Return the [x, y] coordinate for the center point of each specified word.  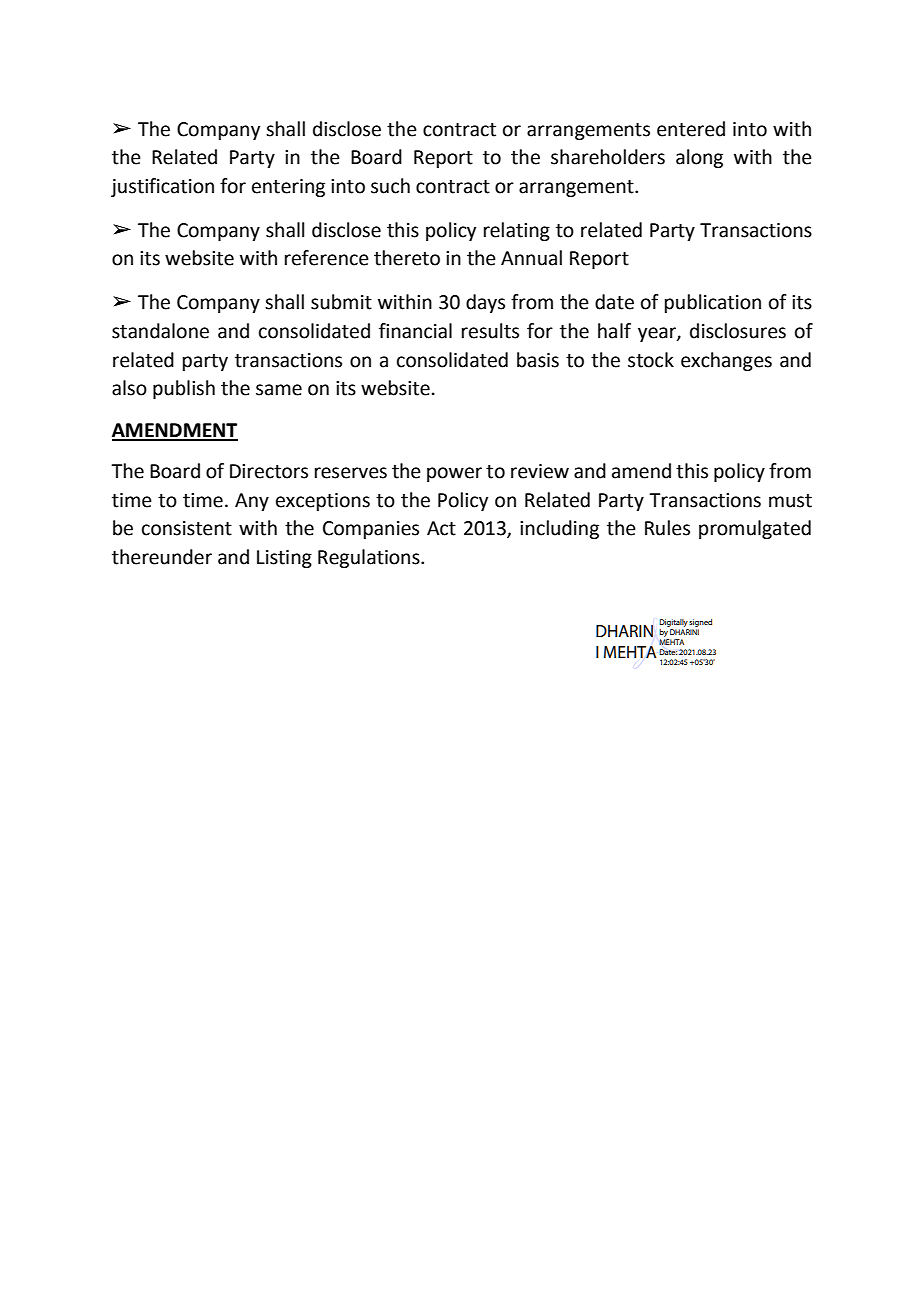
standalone [160, 331]
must [790, 501]
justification [162, 187]
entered [691, 129]
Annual [531, 258]
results [490, 331]
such [390, 186]
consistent [187, 528]
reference [327, 258]
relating [517, 231]
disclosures [738, 331]
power [454, 474]
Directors [269, 471]
